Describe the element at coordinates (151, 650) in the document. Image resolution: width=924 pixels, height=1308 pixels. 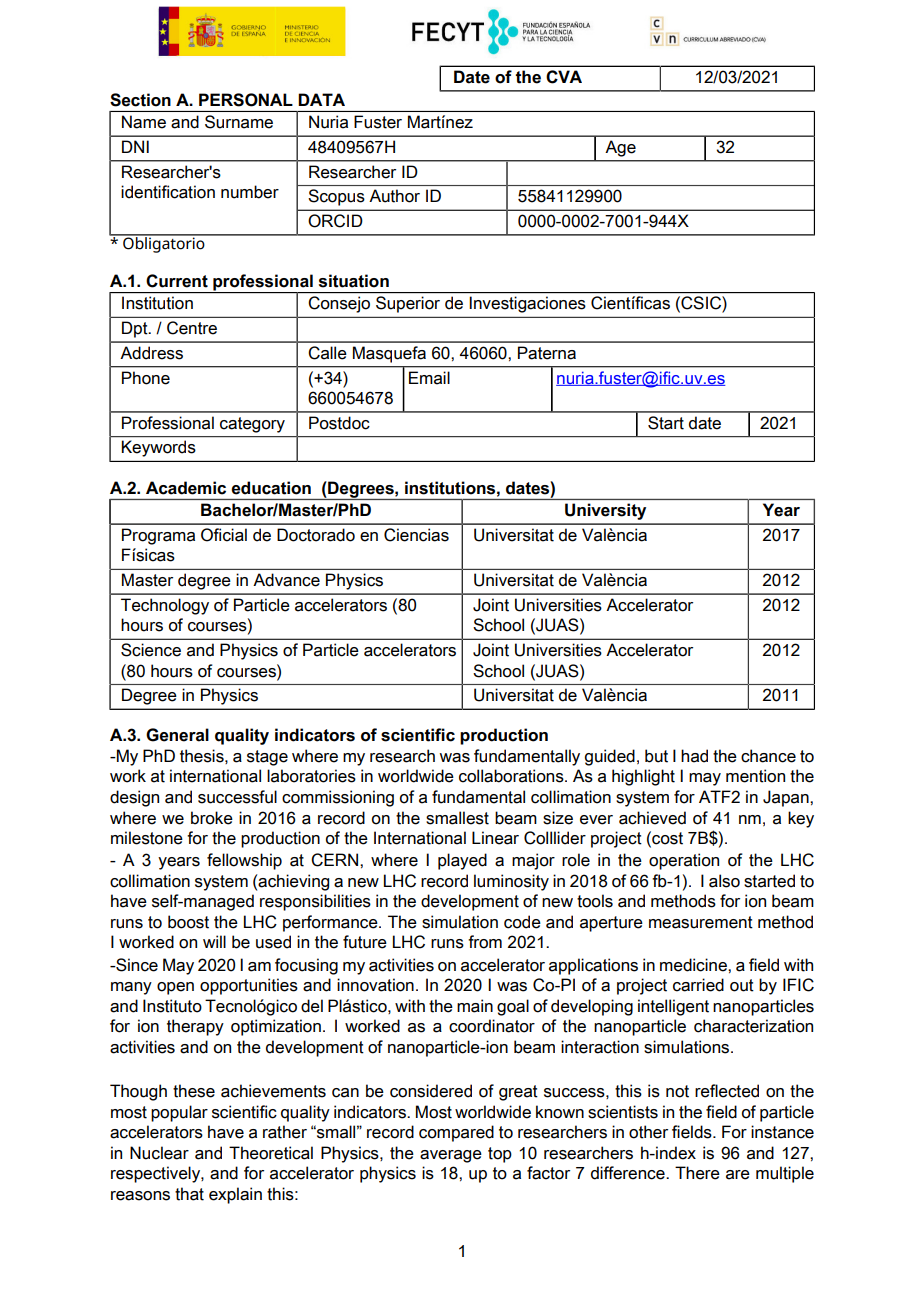
I see `Science` at that location.
